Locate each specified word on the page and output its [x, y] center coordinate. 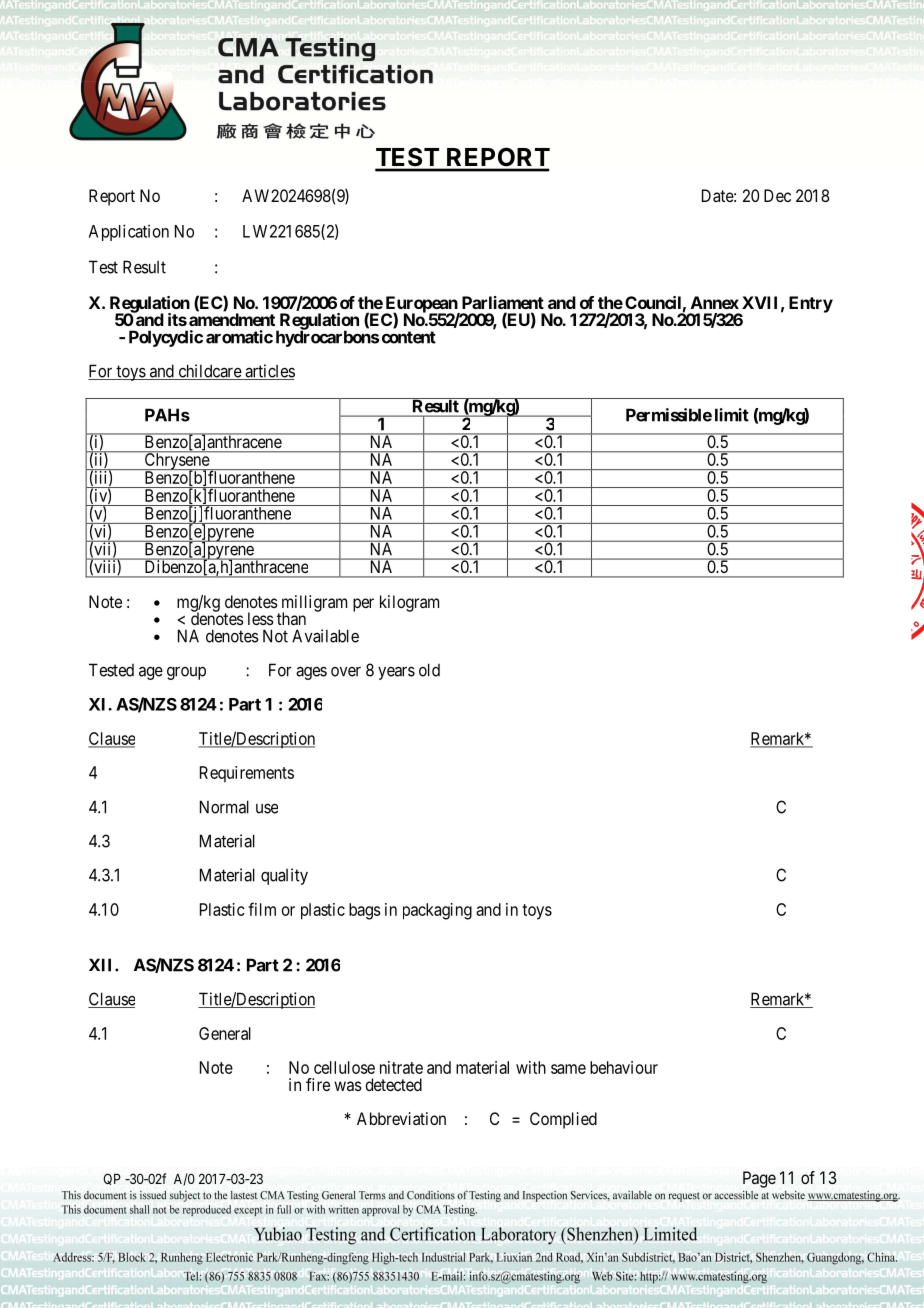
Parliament [503, 302]
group [186, 673]
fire [318, 1084]
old [429, 670]
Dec [777, 195]
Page [759, 1179]
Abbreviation [401, 1118]
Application [129, 232]
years [396, 673]
